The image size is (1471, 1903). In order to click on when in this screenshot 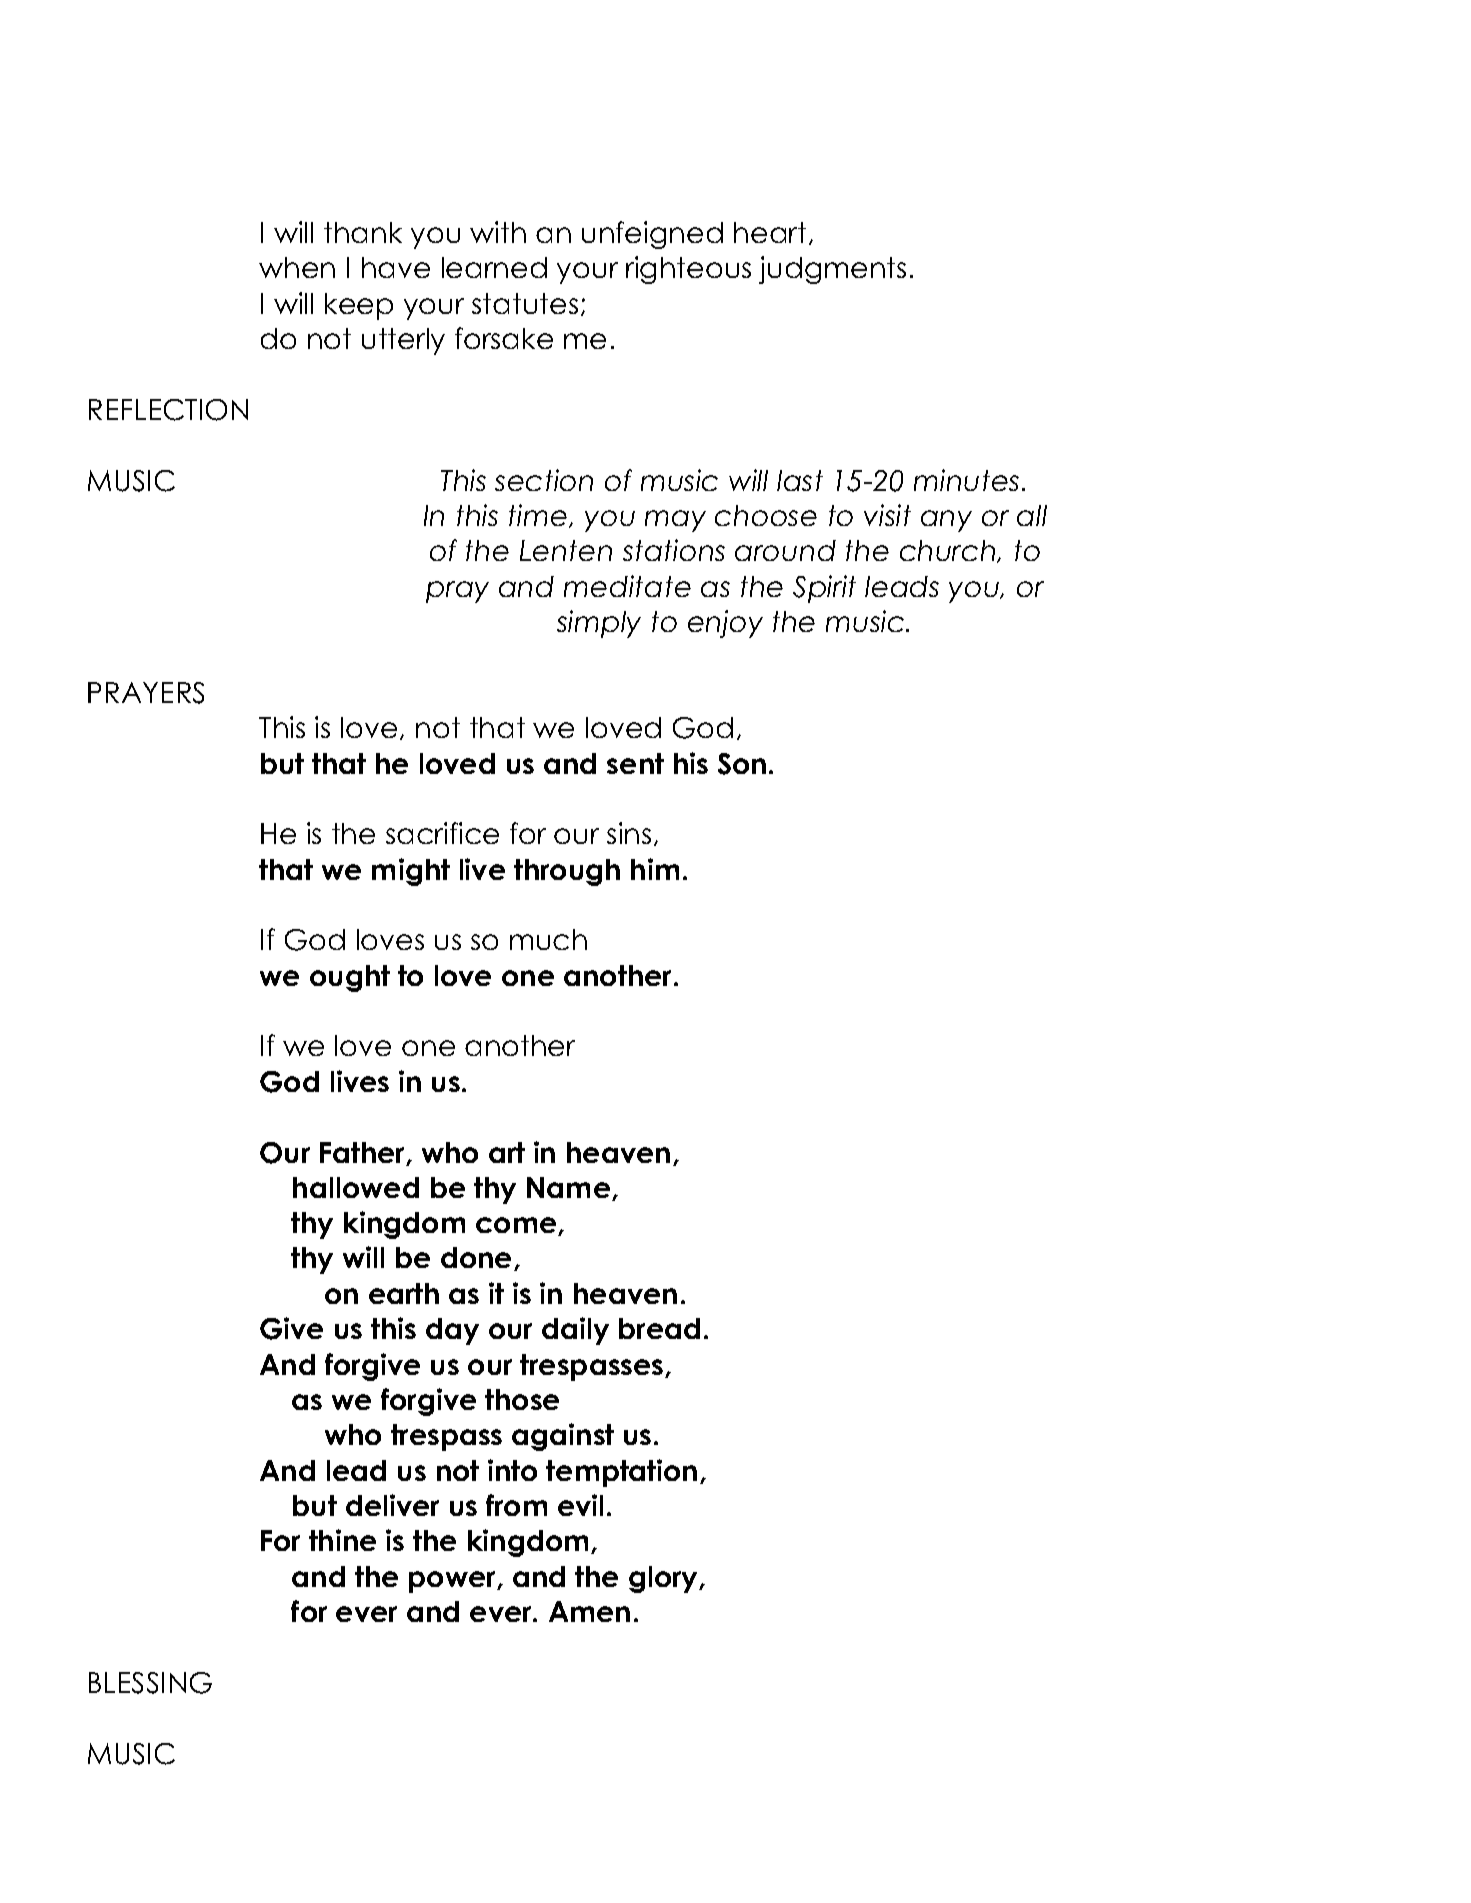, I will do `click(297, 267)`.
